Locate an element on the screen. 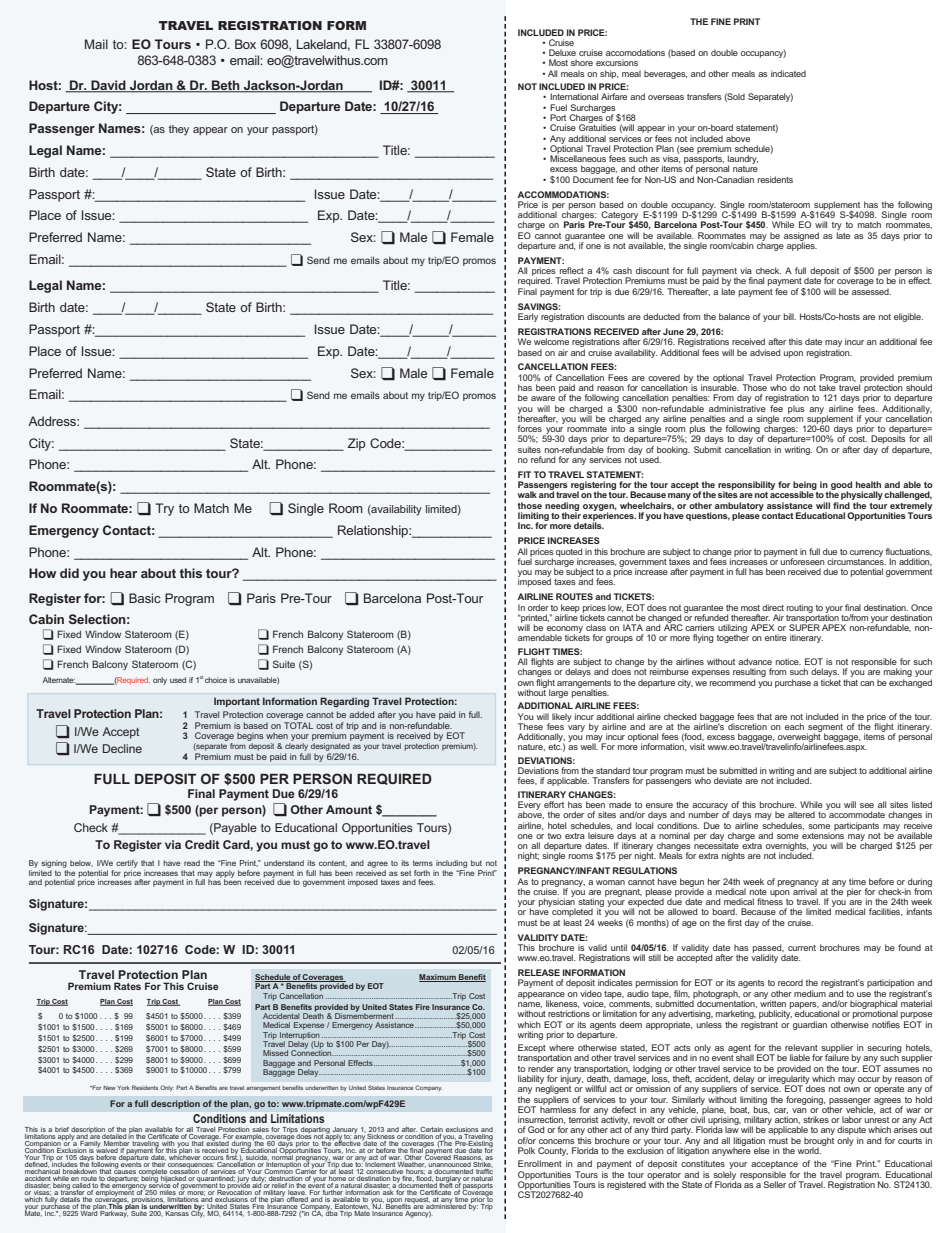  International is located at coordinates (574, 96).
